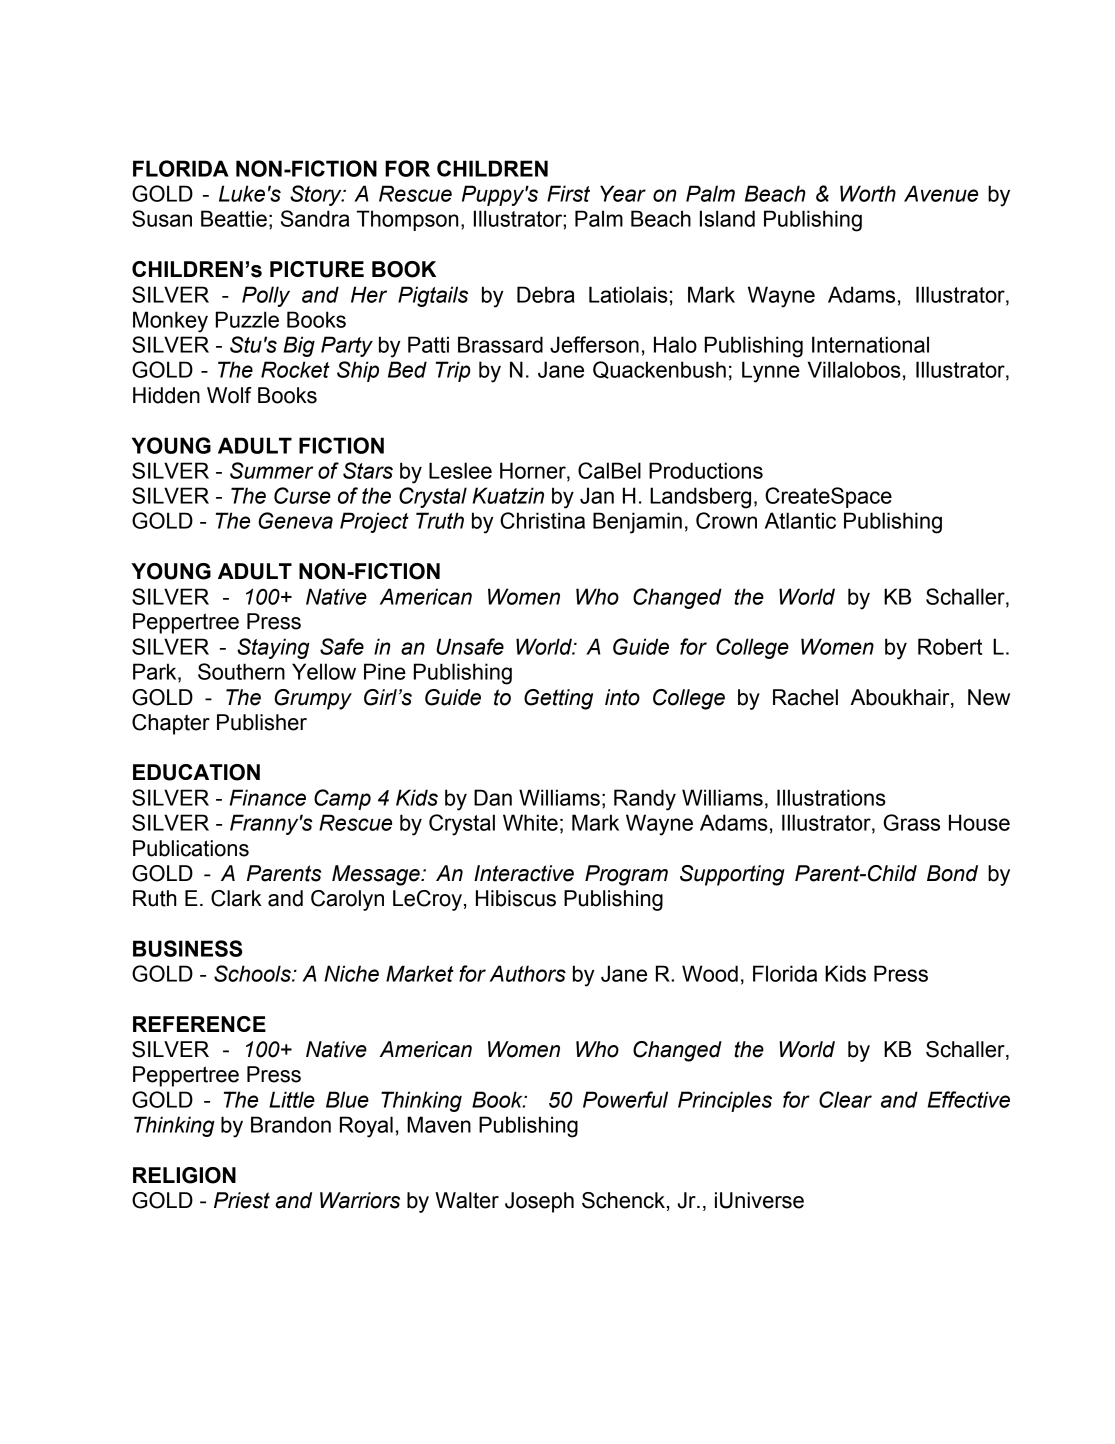  I want to click on Christina, so click(542, 520).
